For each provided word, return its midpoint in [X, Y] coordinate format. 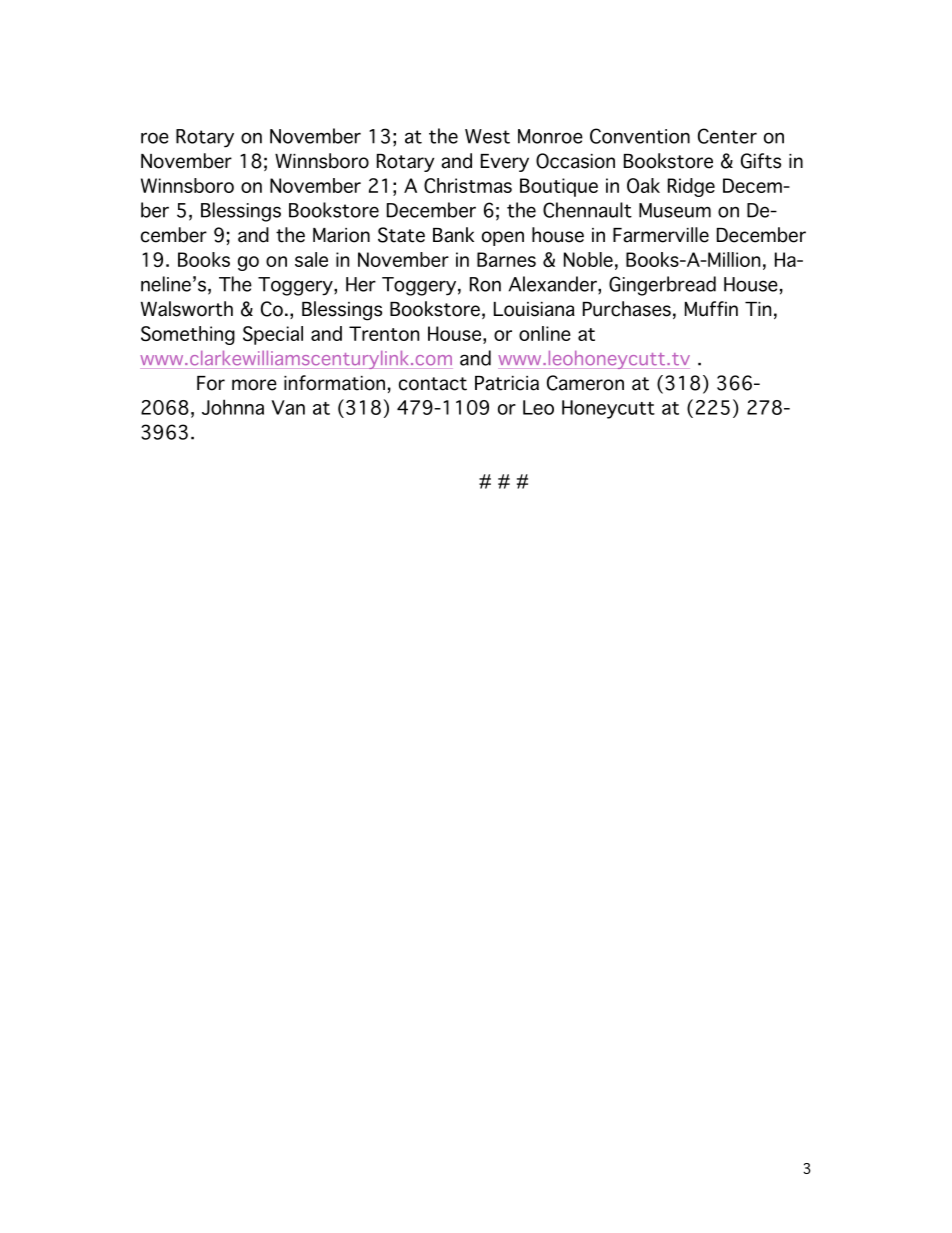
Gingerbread [662, 286]
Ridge [691, 187]
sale [311, 259]
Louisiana [534, 309]
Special [273, 335]
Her [361, 284]
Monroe [550, 136]
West [487, 136]
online [545, 333]
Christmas [468, 185]
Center [727, 136]
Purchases [627, 309]
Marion [341, 235]
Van [288, 407]
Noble [588, 259]
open [503, 238]
